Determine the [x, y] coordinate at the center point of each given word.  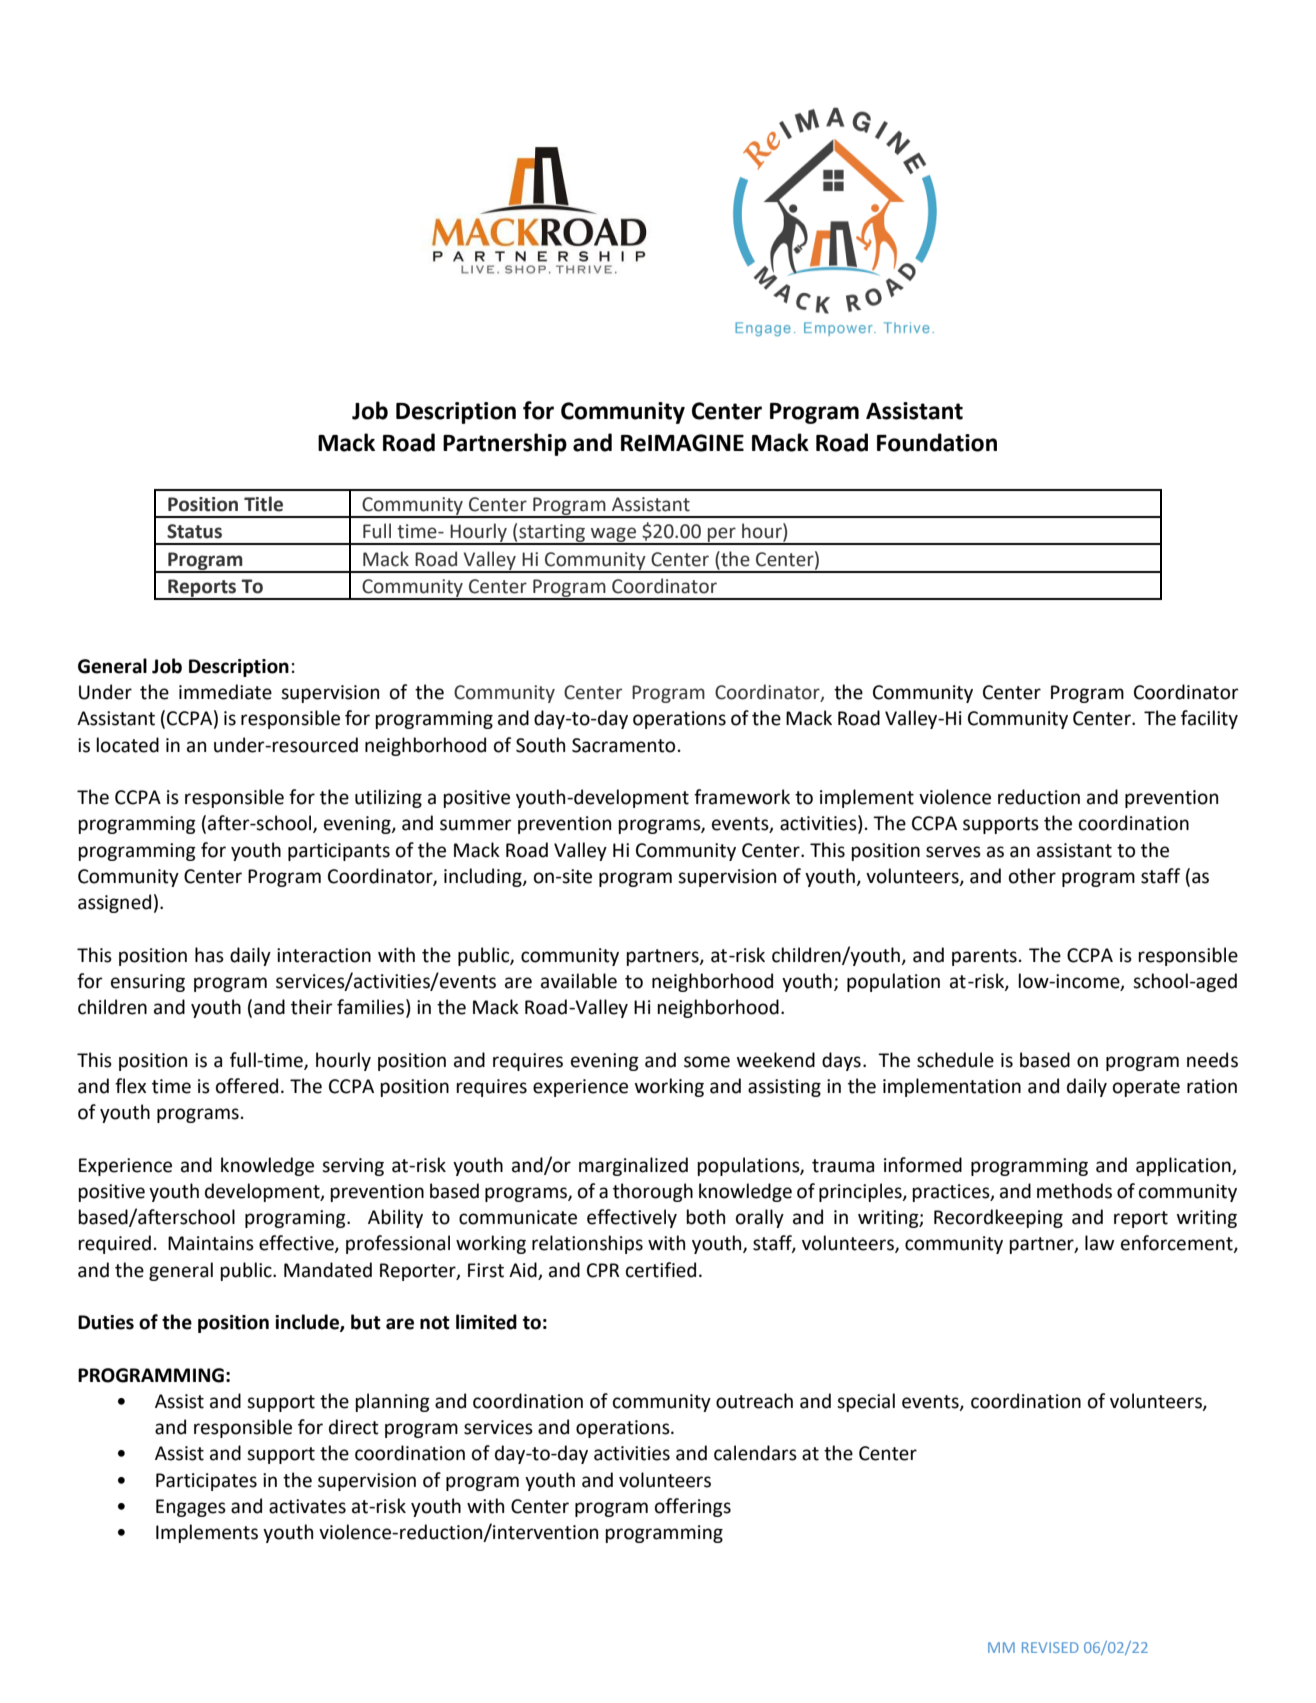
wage [613, 536]
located [127, 745]
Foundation [937, 442]
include [308, 1323]
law [1099, 1243]
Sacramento [623, 745]
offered [247, 1086]
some [707, 1062]
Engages [191, 1508]
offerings [693, 1507]
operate [1146, 1088]
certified [661, 1270]
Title [263, 504]
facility [1209, 719]
